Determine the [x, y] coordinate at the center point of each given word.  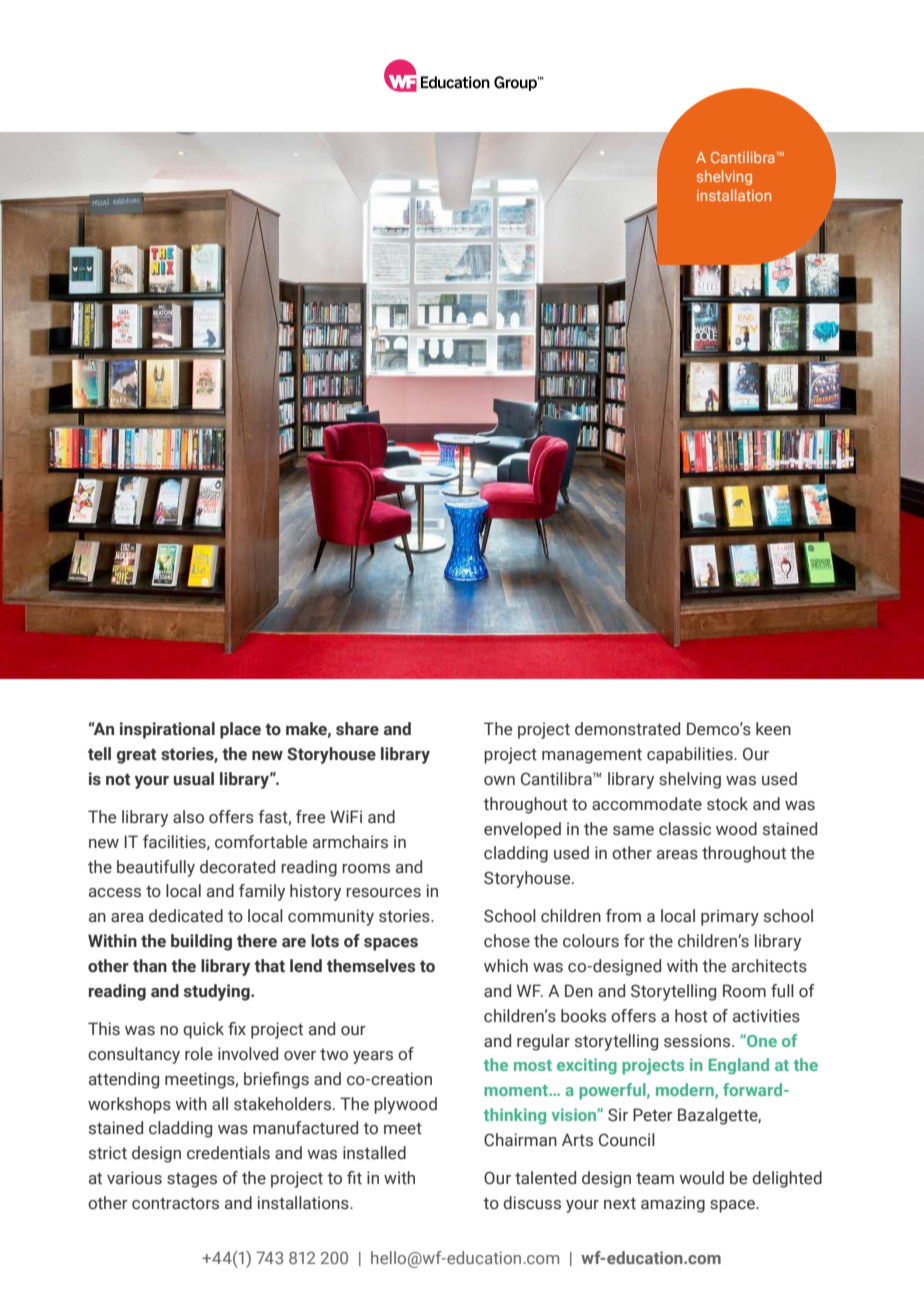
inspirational [167, 730]
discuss [532, 1203]
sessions [698, 1041]
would [701, 1178]
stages [192, 1180]
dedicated [186, 916]
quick [203, 1030]
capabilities [691, 755]
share [357, 729]
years [373, 1057]
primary [730, 917]
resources [383, 893]
